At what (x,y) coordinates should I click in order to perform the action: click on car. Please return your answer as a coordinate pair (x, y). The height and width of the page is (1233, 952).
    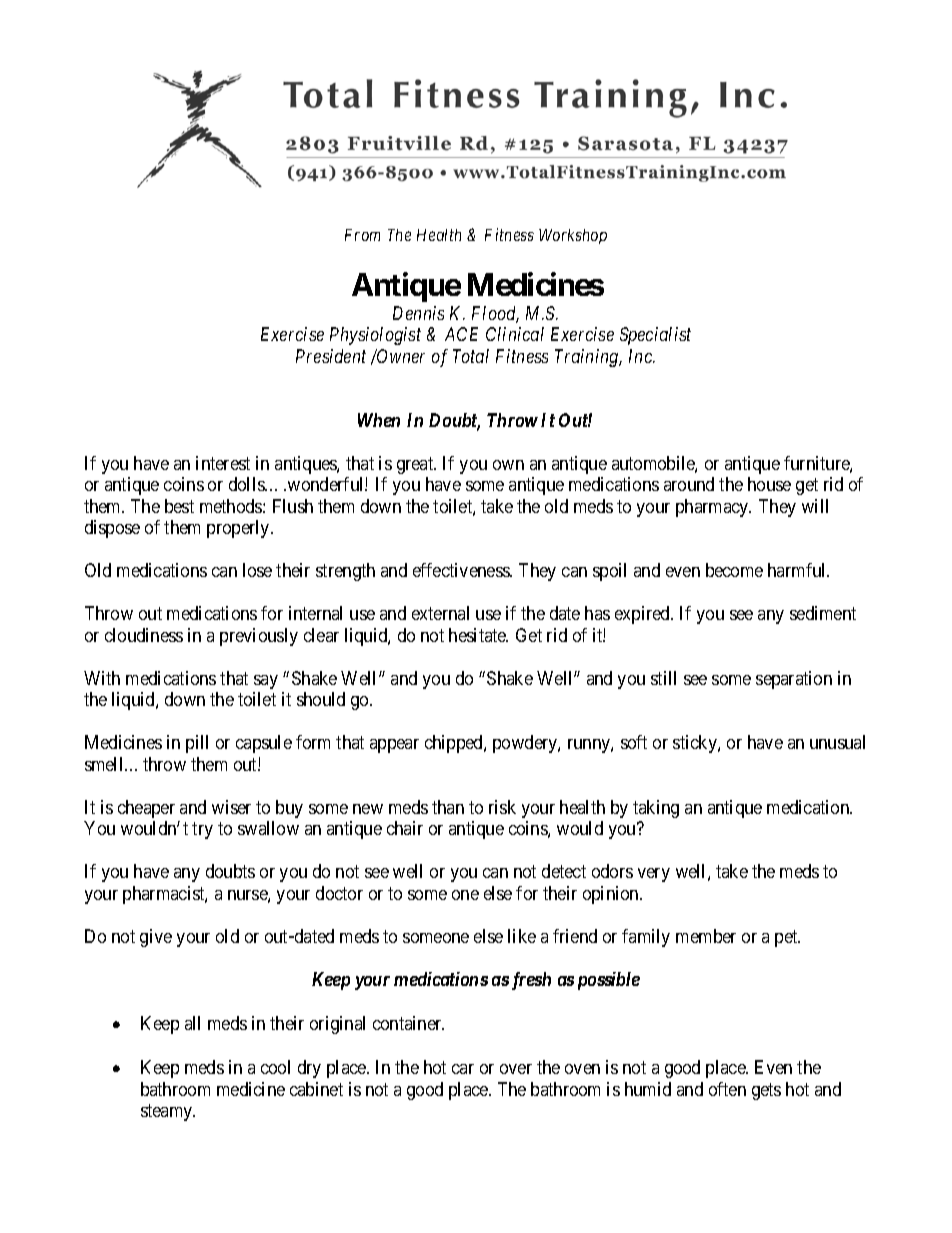
    Looking at the image, I should click on (463, 1069).
